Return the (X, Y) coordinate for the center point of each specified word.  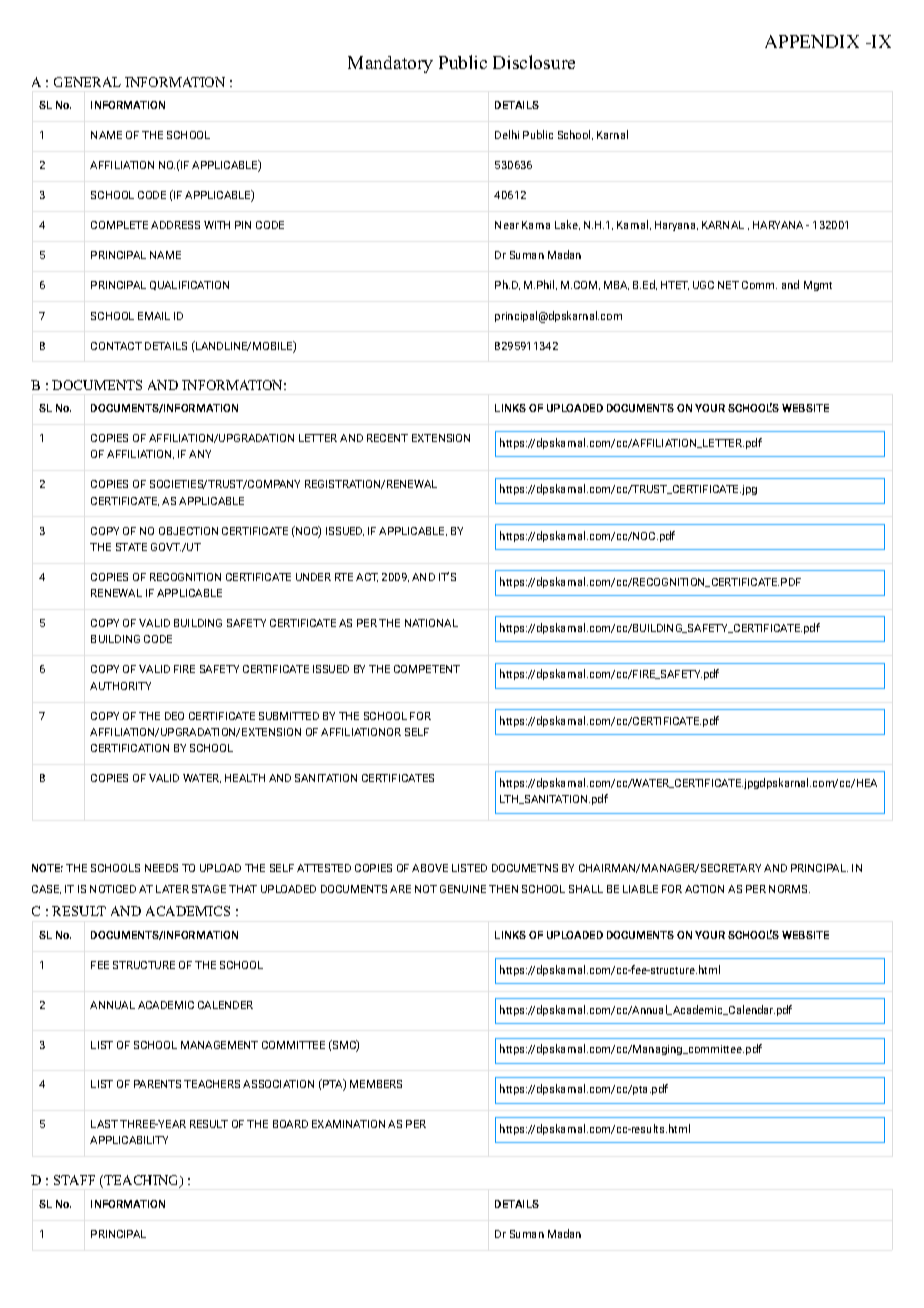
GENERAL (87, 82)
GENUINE (463, 889)
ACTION (704, 889)
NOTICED (113, 889)
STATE (131, 547)
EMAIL (154, 316)
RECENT (387, 438)
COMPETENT (427, 669)
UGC (703, 285)
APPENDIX (812, 41)
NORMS (789, 889)
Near (507, 225)
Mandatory (390, 64)
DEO (174, 716)
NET (728, 285)
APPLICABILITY (129, 1140)
